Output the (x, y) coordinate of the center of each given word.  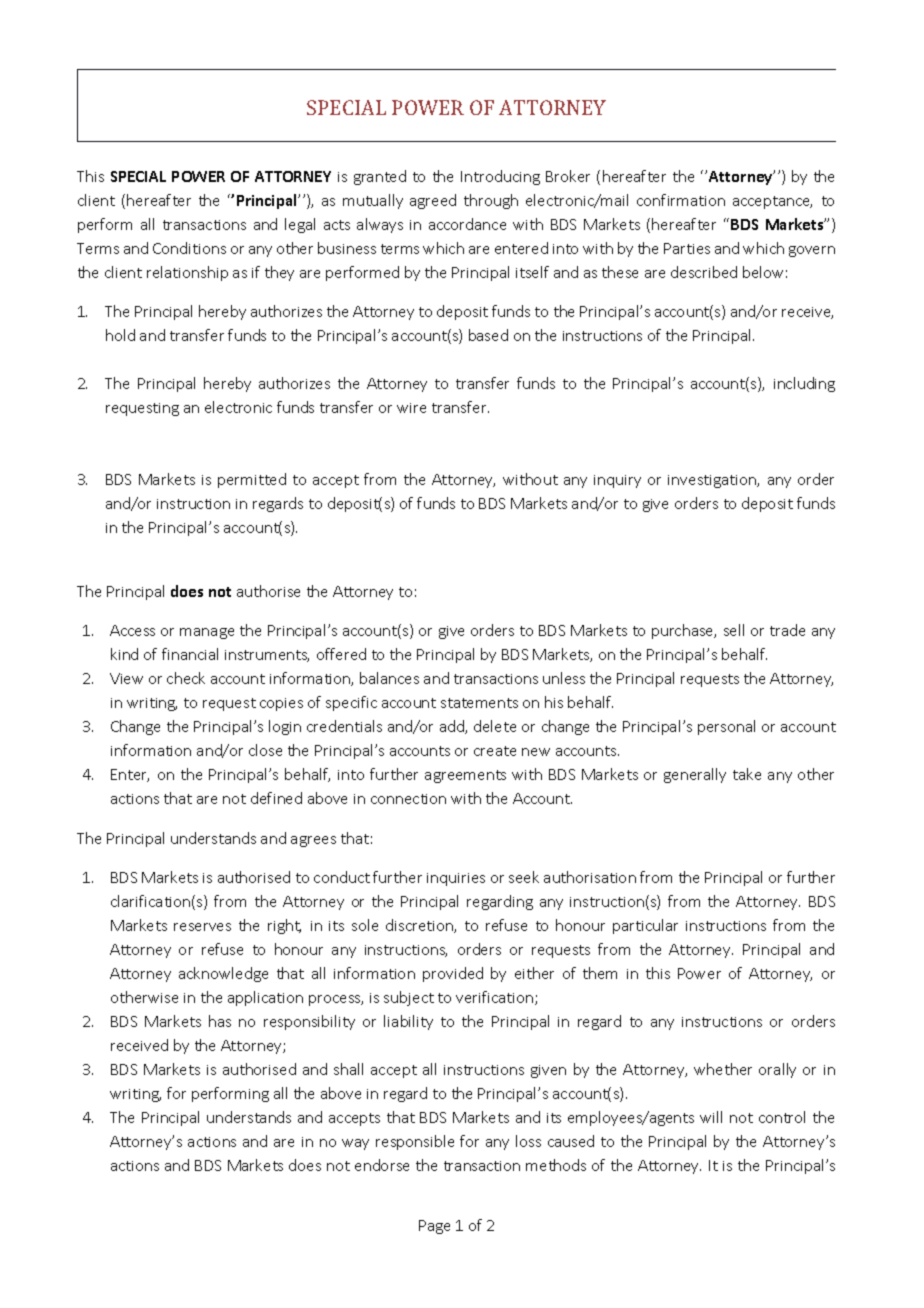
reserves (202, 927)
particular (645, 926)
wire (411, 408)
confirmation (681, 200)
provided (453, 974)
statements (479, 703)
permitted (252, 480)
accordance (467, 224)
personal (726, 727)
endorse (382, 1165)
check (186, 678)
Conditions (189, 248)
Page (434, 1227)
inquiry (617, 481)
